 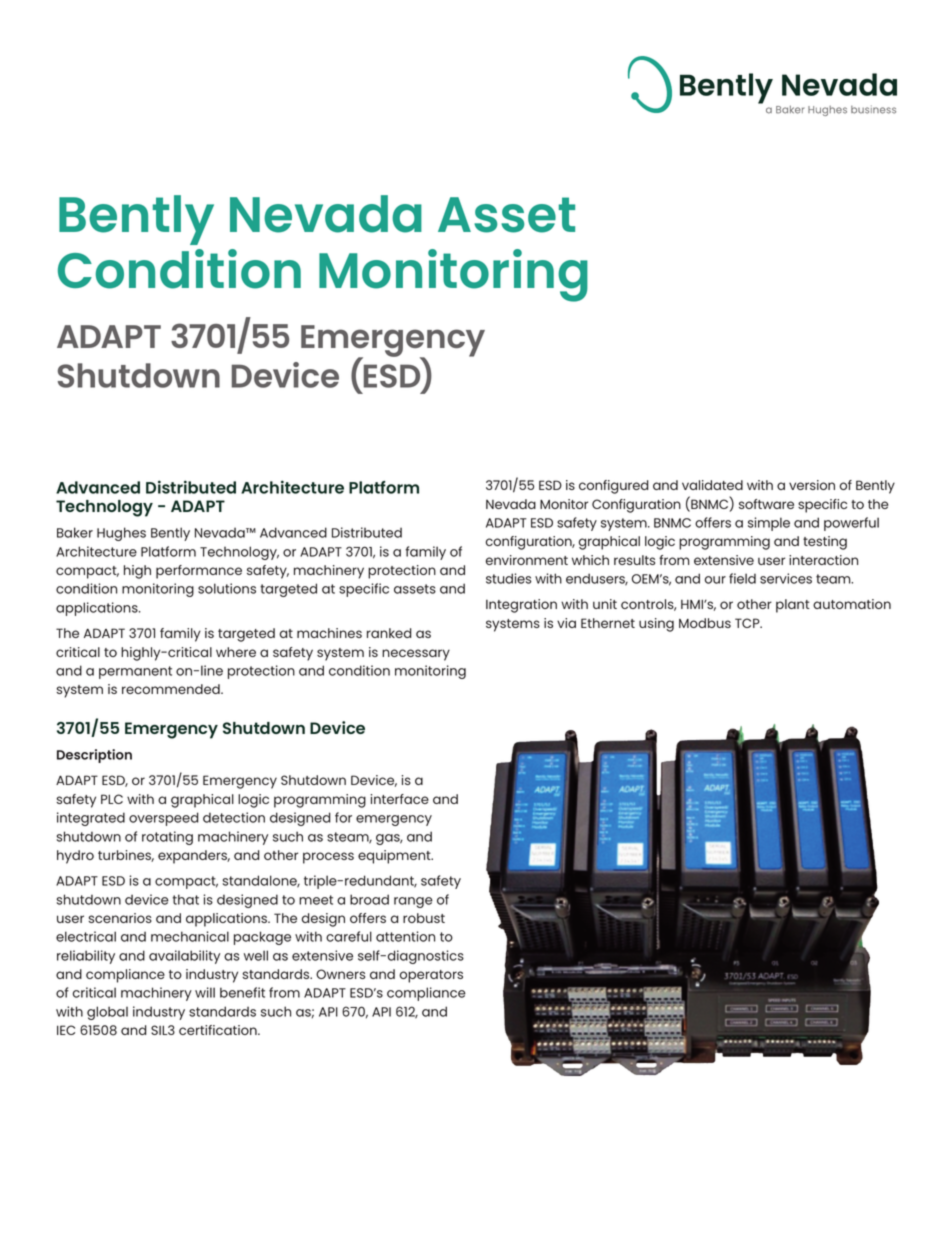 I want to click on TCP, so click(x=748, y=623).
